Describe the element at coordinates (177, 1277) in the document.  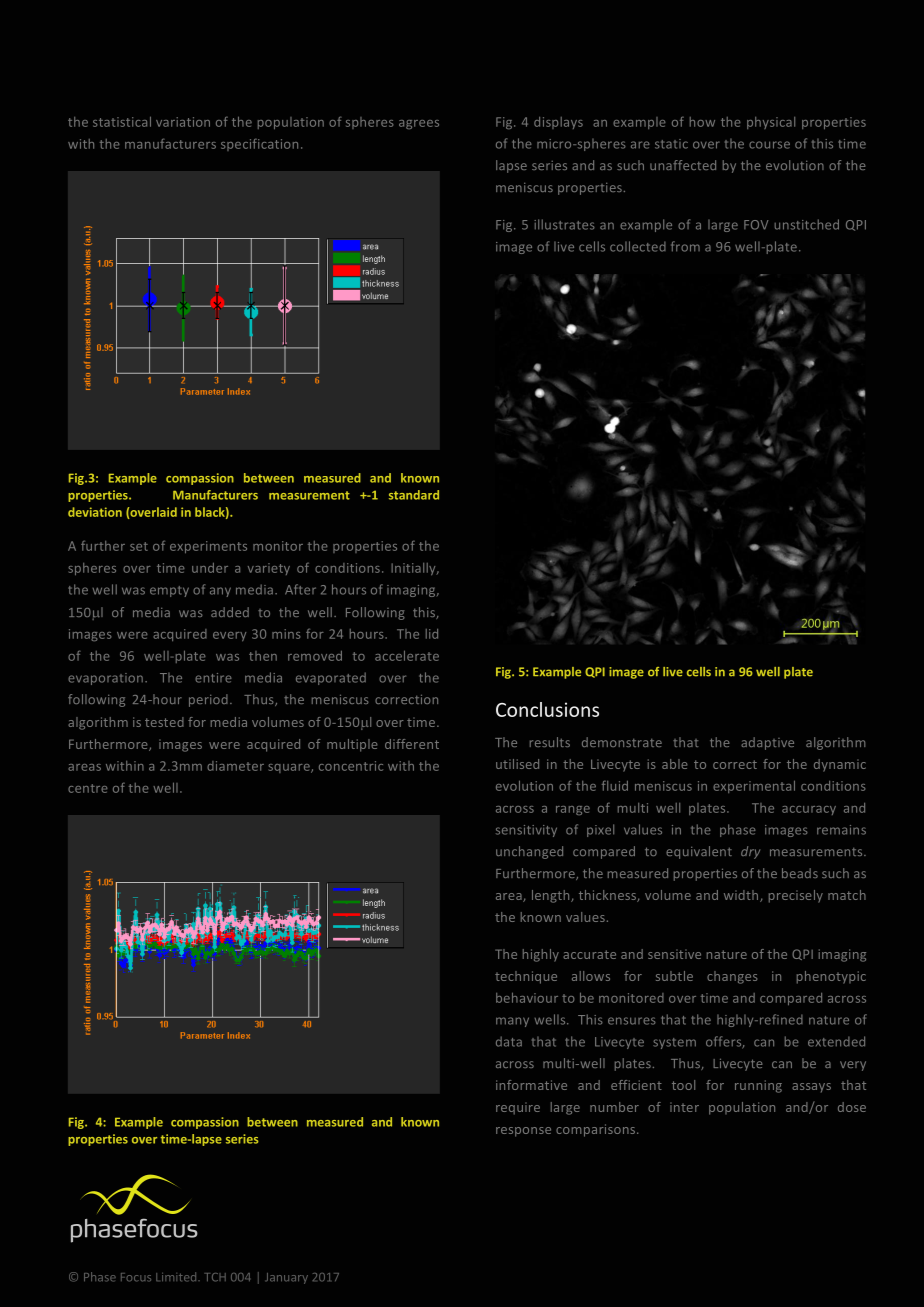
I see `Limited` at that location.
